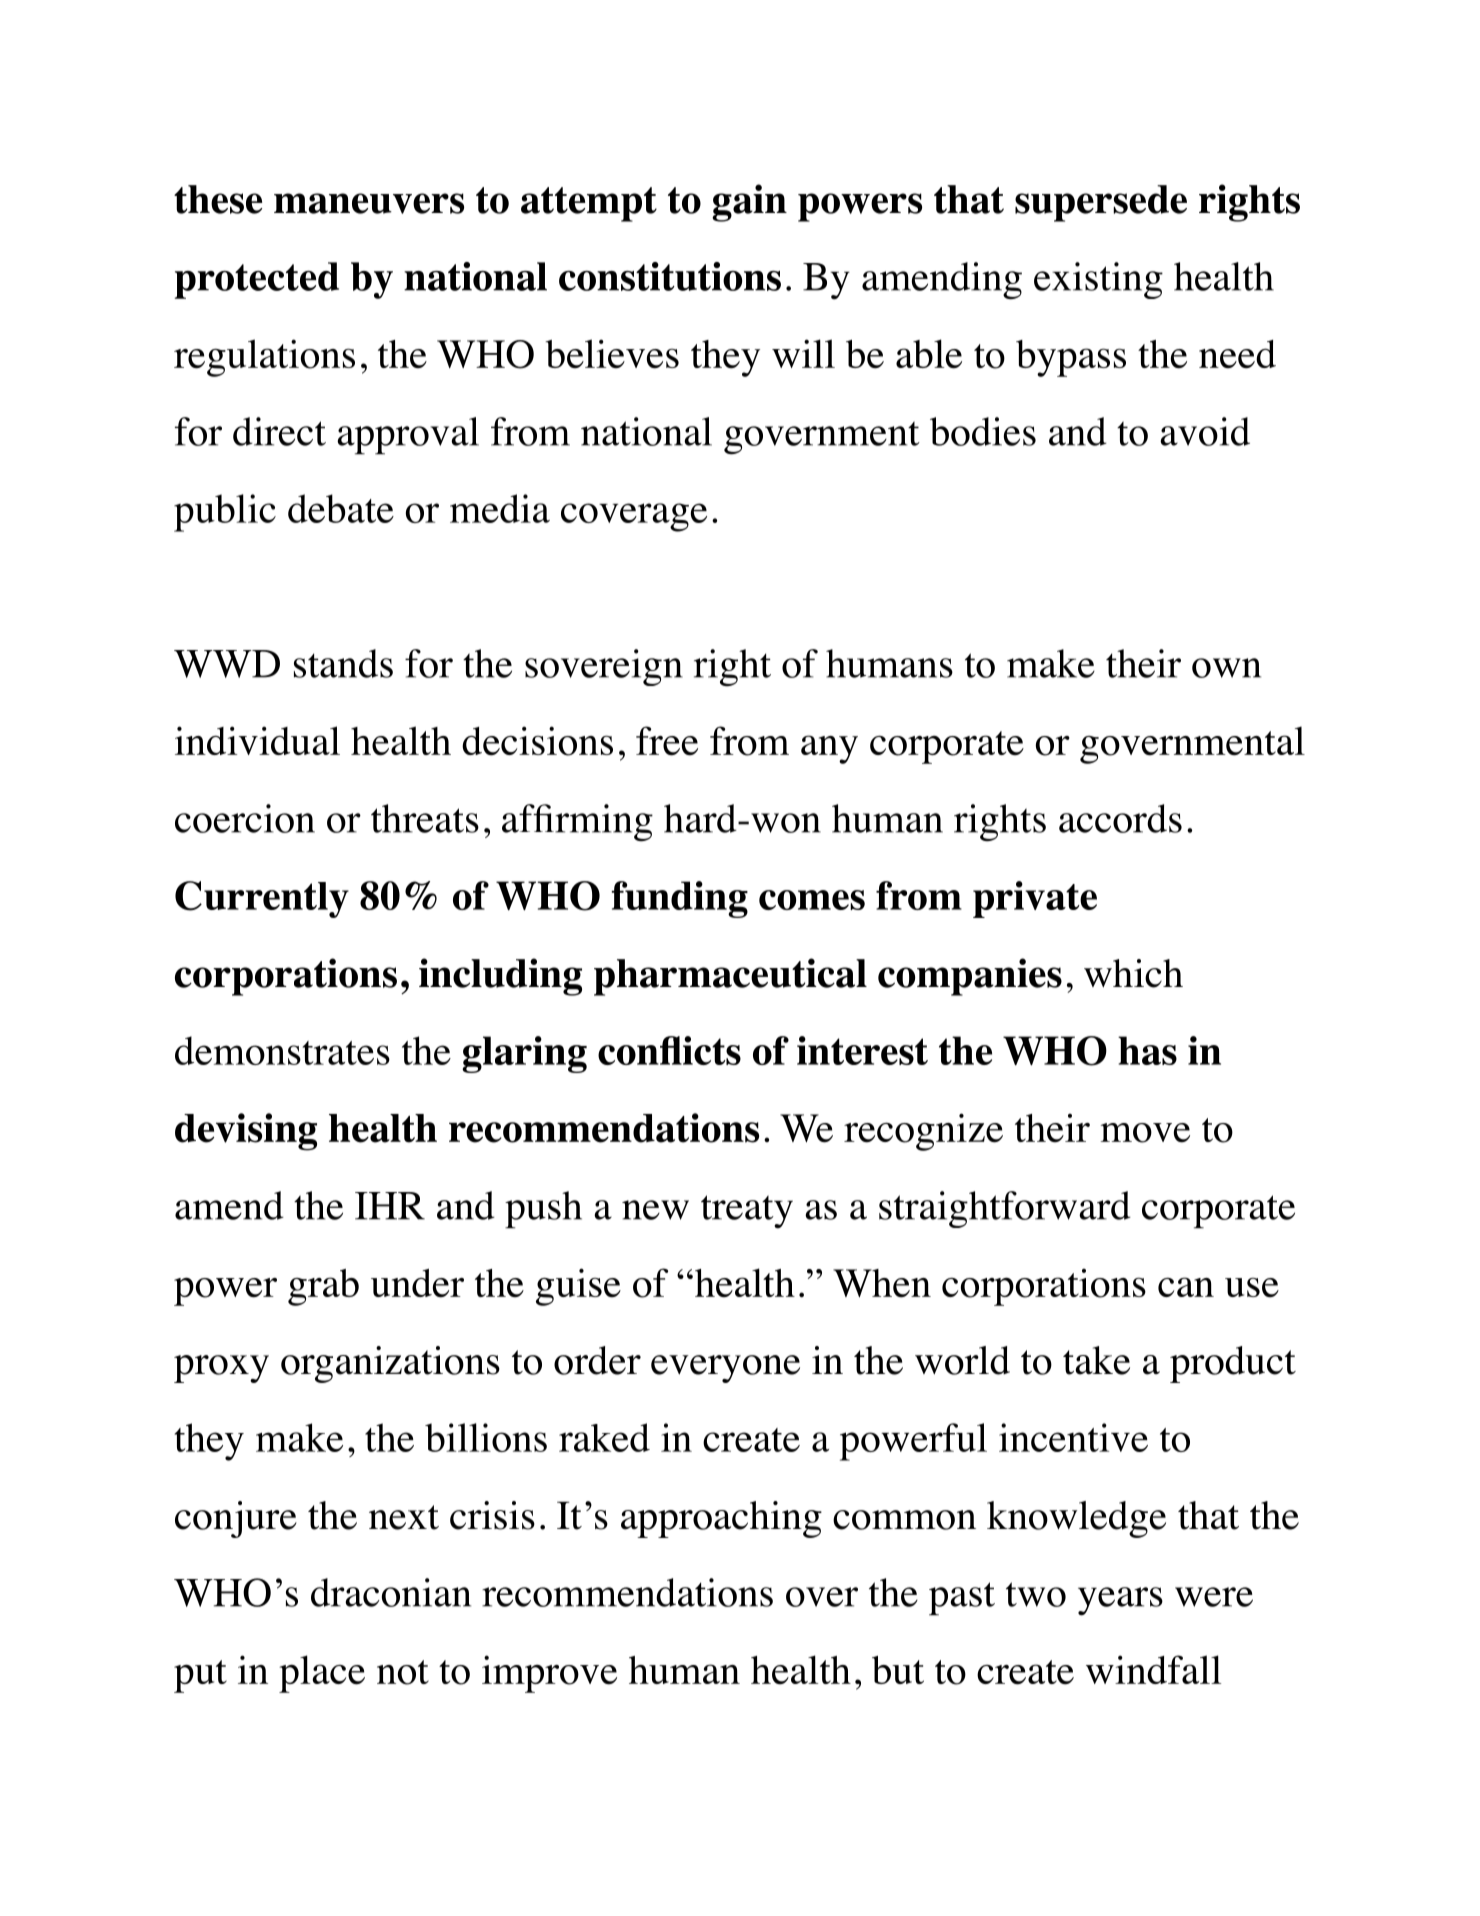 The image size is (1480, 1916). Describe the element at coordinates (369, 203) in the document. I see `maneuvers` at that location.
